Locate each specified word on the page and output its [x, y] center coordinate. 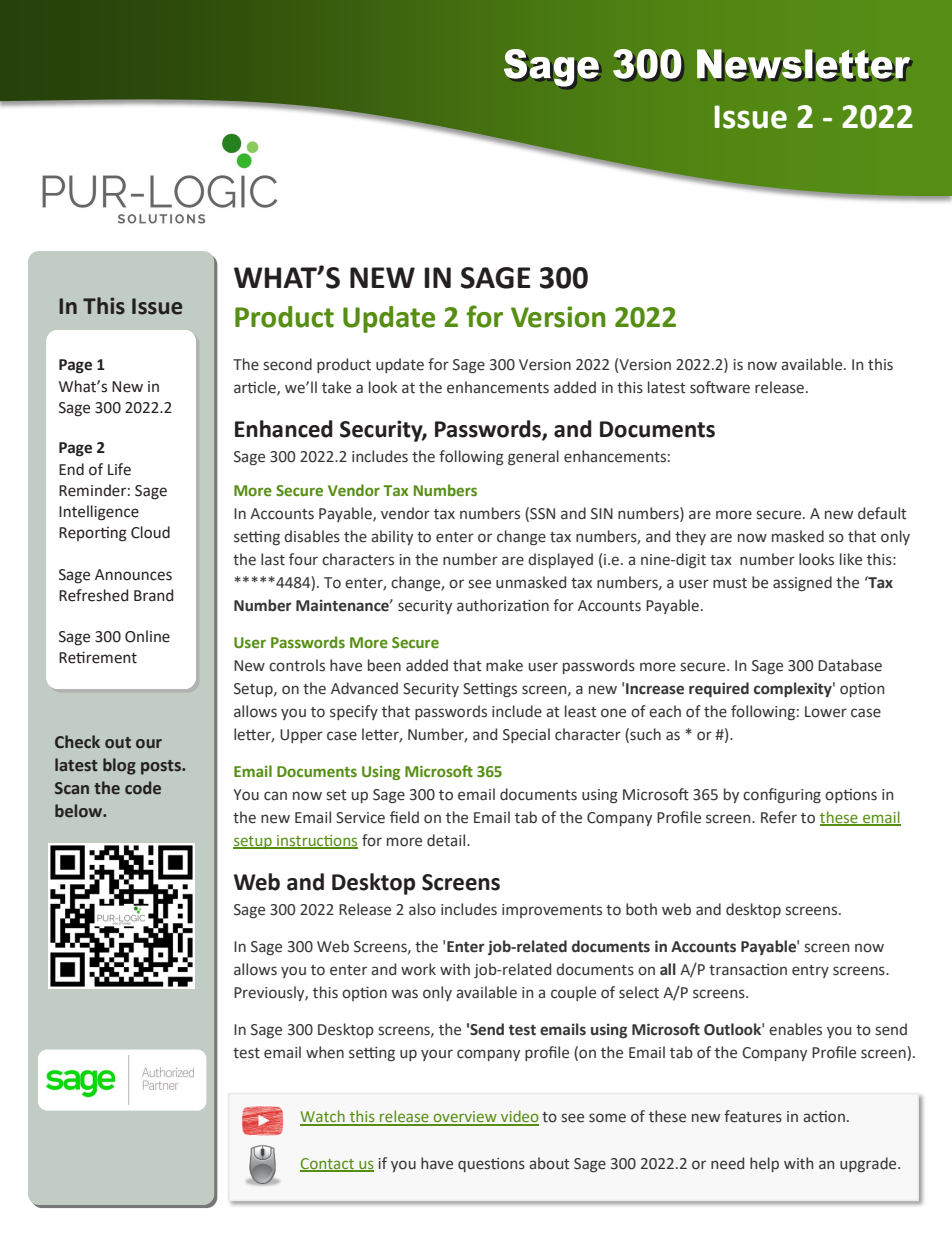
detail [447, 840]
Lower [826, 712]
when [325, 1052]
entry [810, 971]
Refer [779, 817]
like [851, 559]
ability [392, 537]
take [336, 387]
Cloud [150, 532]
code [143, 788]
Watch [323, 1117]
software [720, 387]
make [504, 665]
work [418, 969]
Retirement [98, 657]
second [287, 364]
